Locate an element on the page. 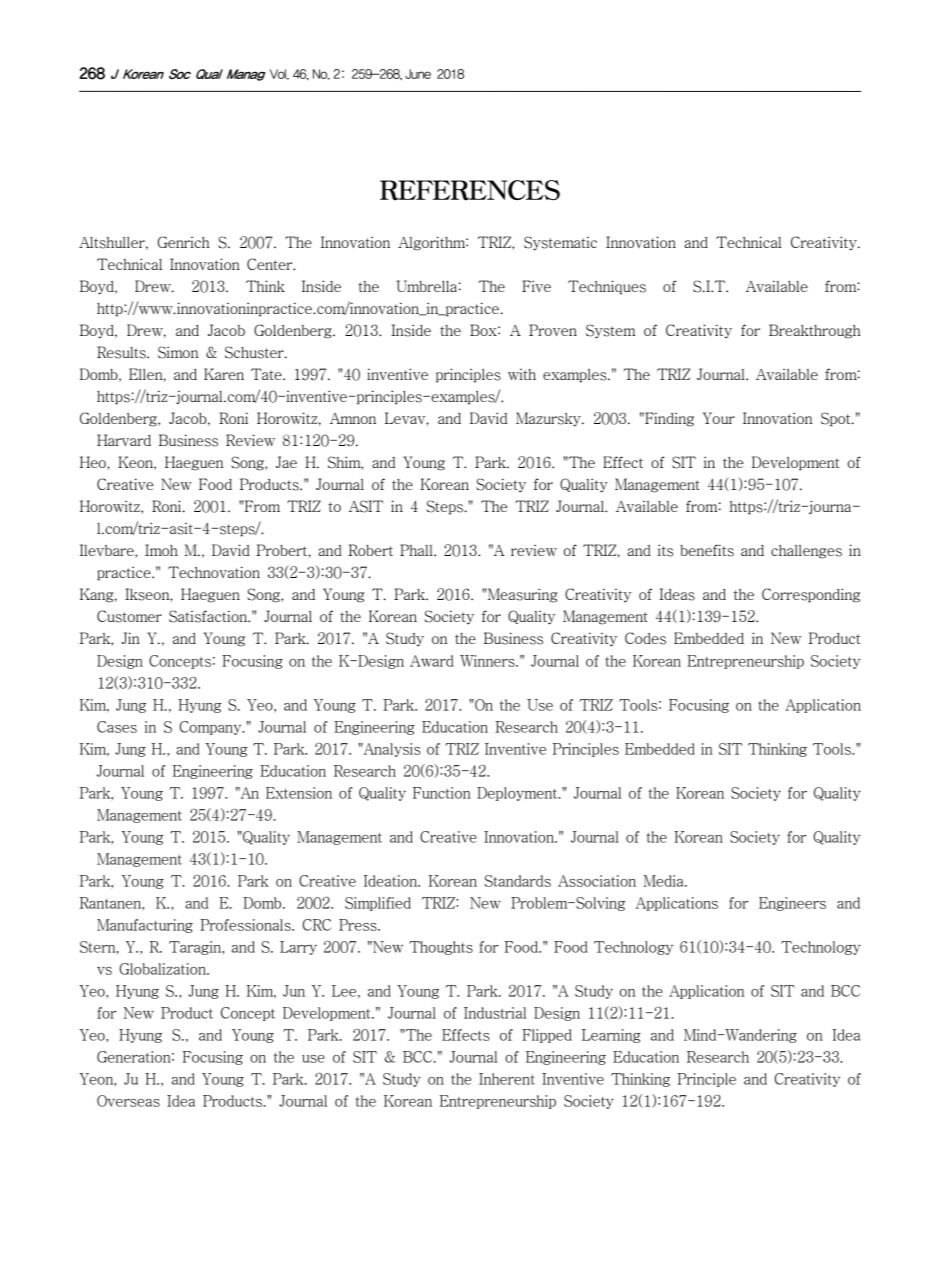  Inherent is located at coordinates (507, 1079).
